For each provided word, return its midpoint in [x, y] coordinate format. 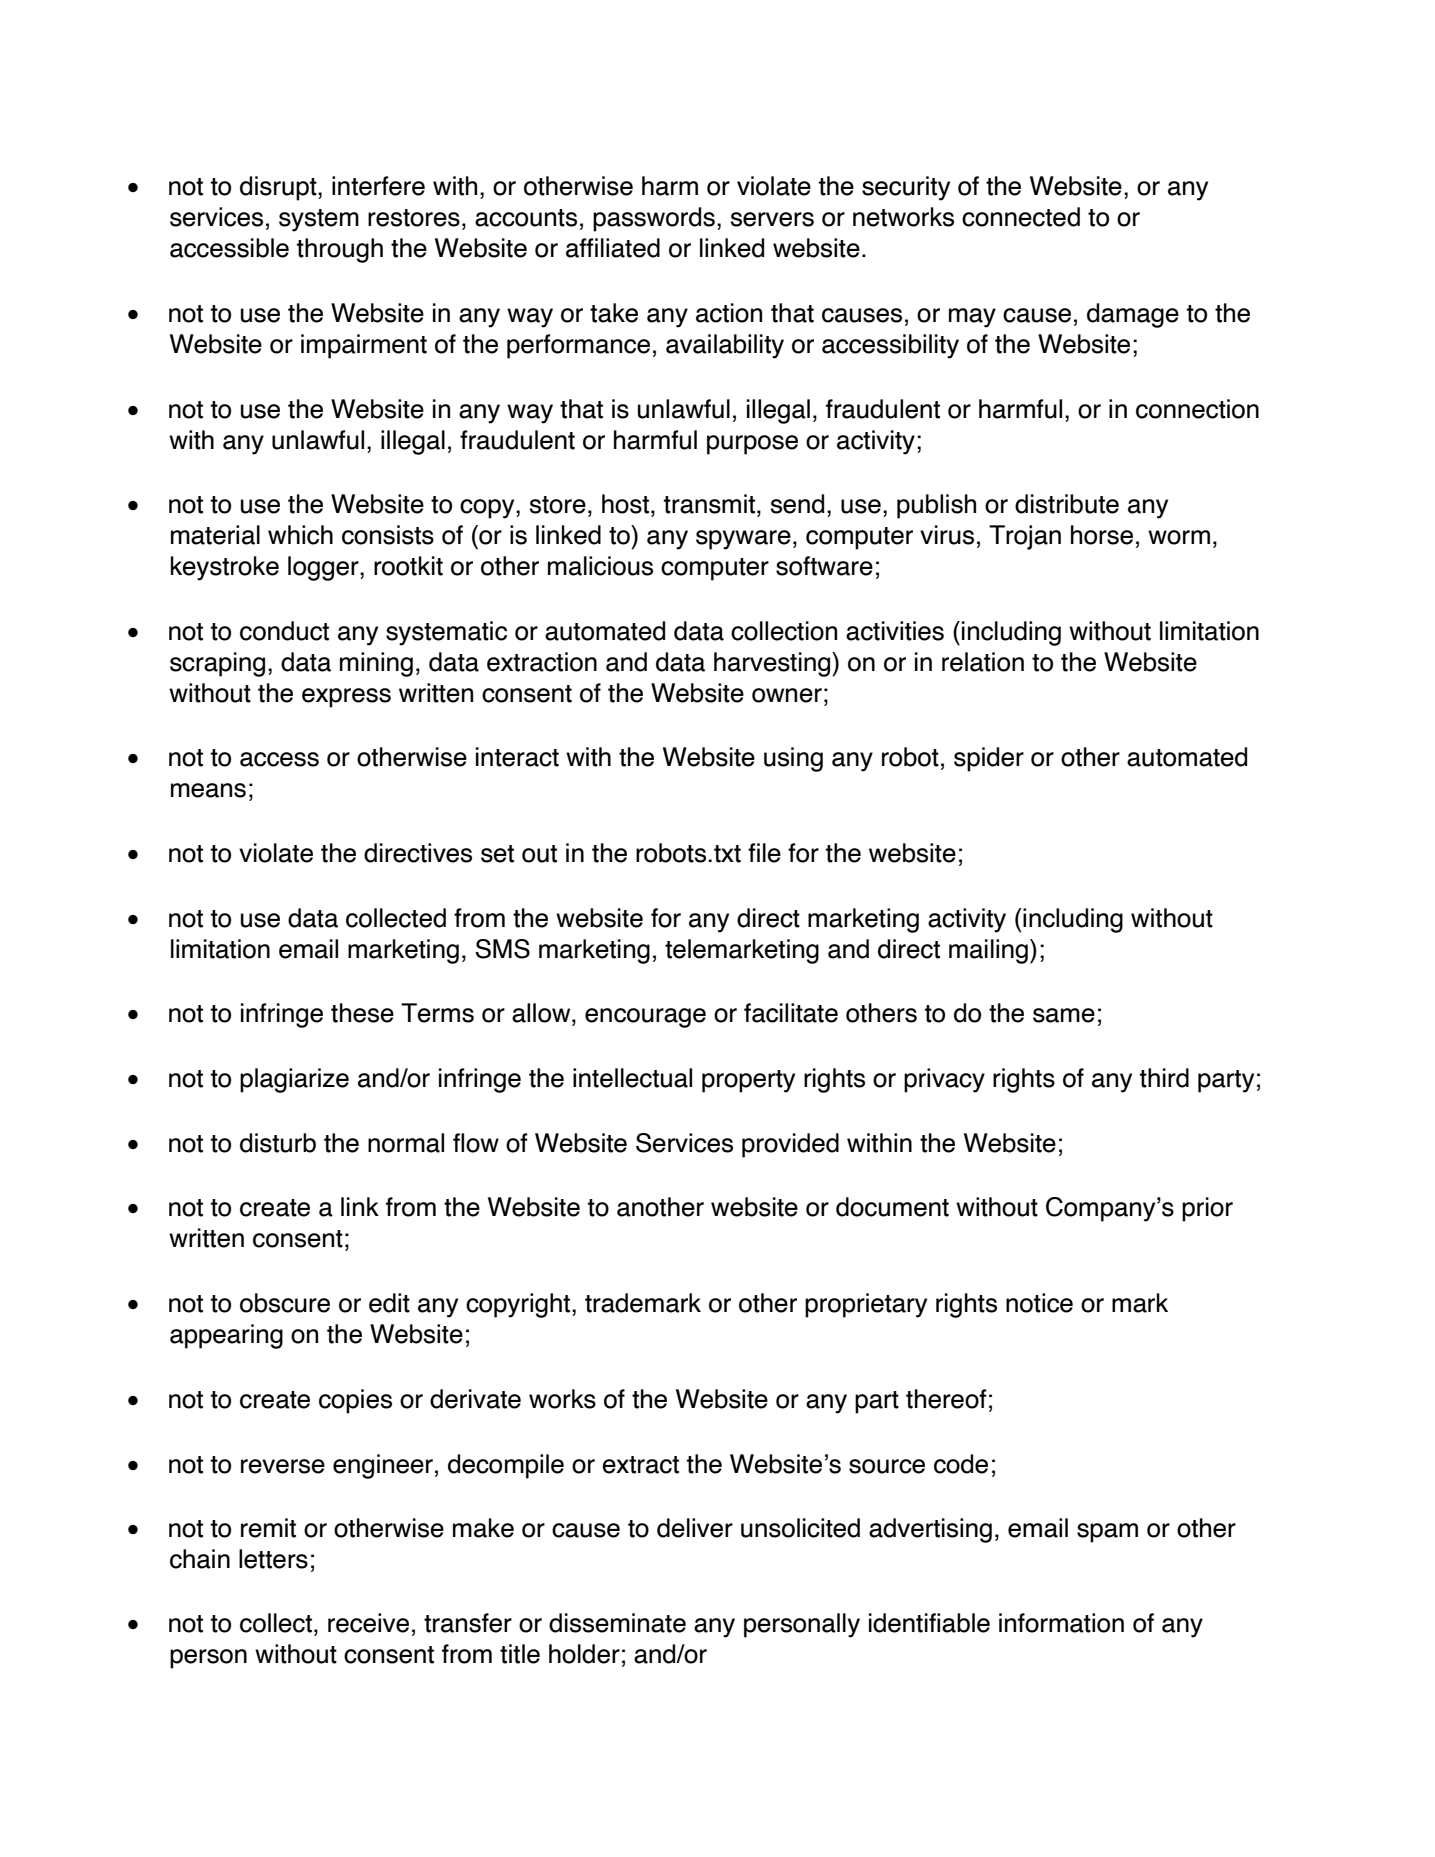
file [764, 853]
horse [1102, 535]
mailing [988, 951]
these [362, 1013]
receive [368, 1623]
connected [1021, 217]
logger [324, 568]
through [340, 250]
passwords [654, 219]
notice [1039, 1303]
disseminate [617, 1623]
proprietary [866, 1305]
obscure [285, 1303]
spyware [743, 540]
